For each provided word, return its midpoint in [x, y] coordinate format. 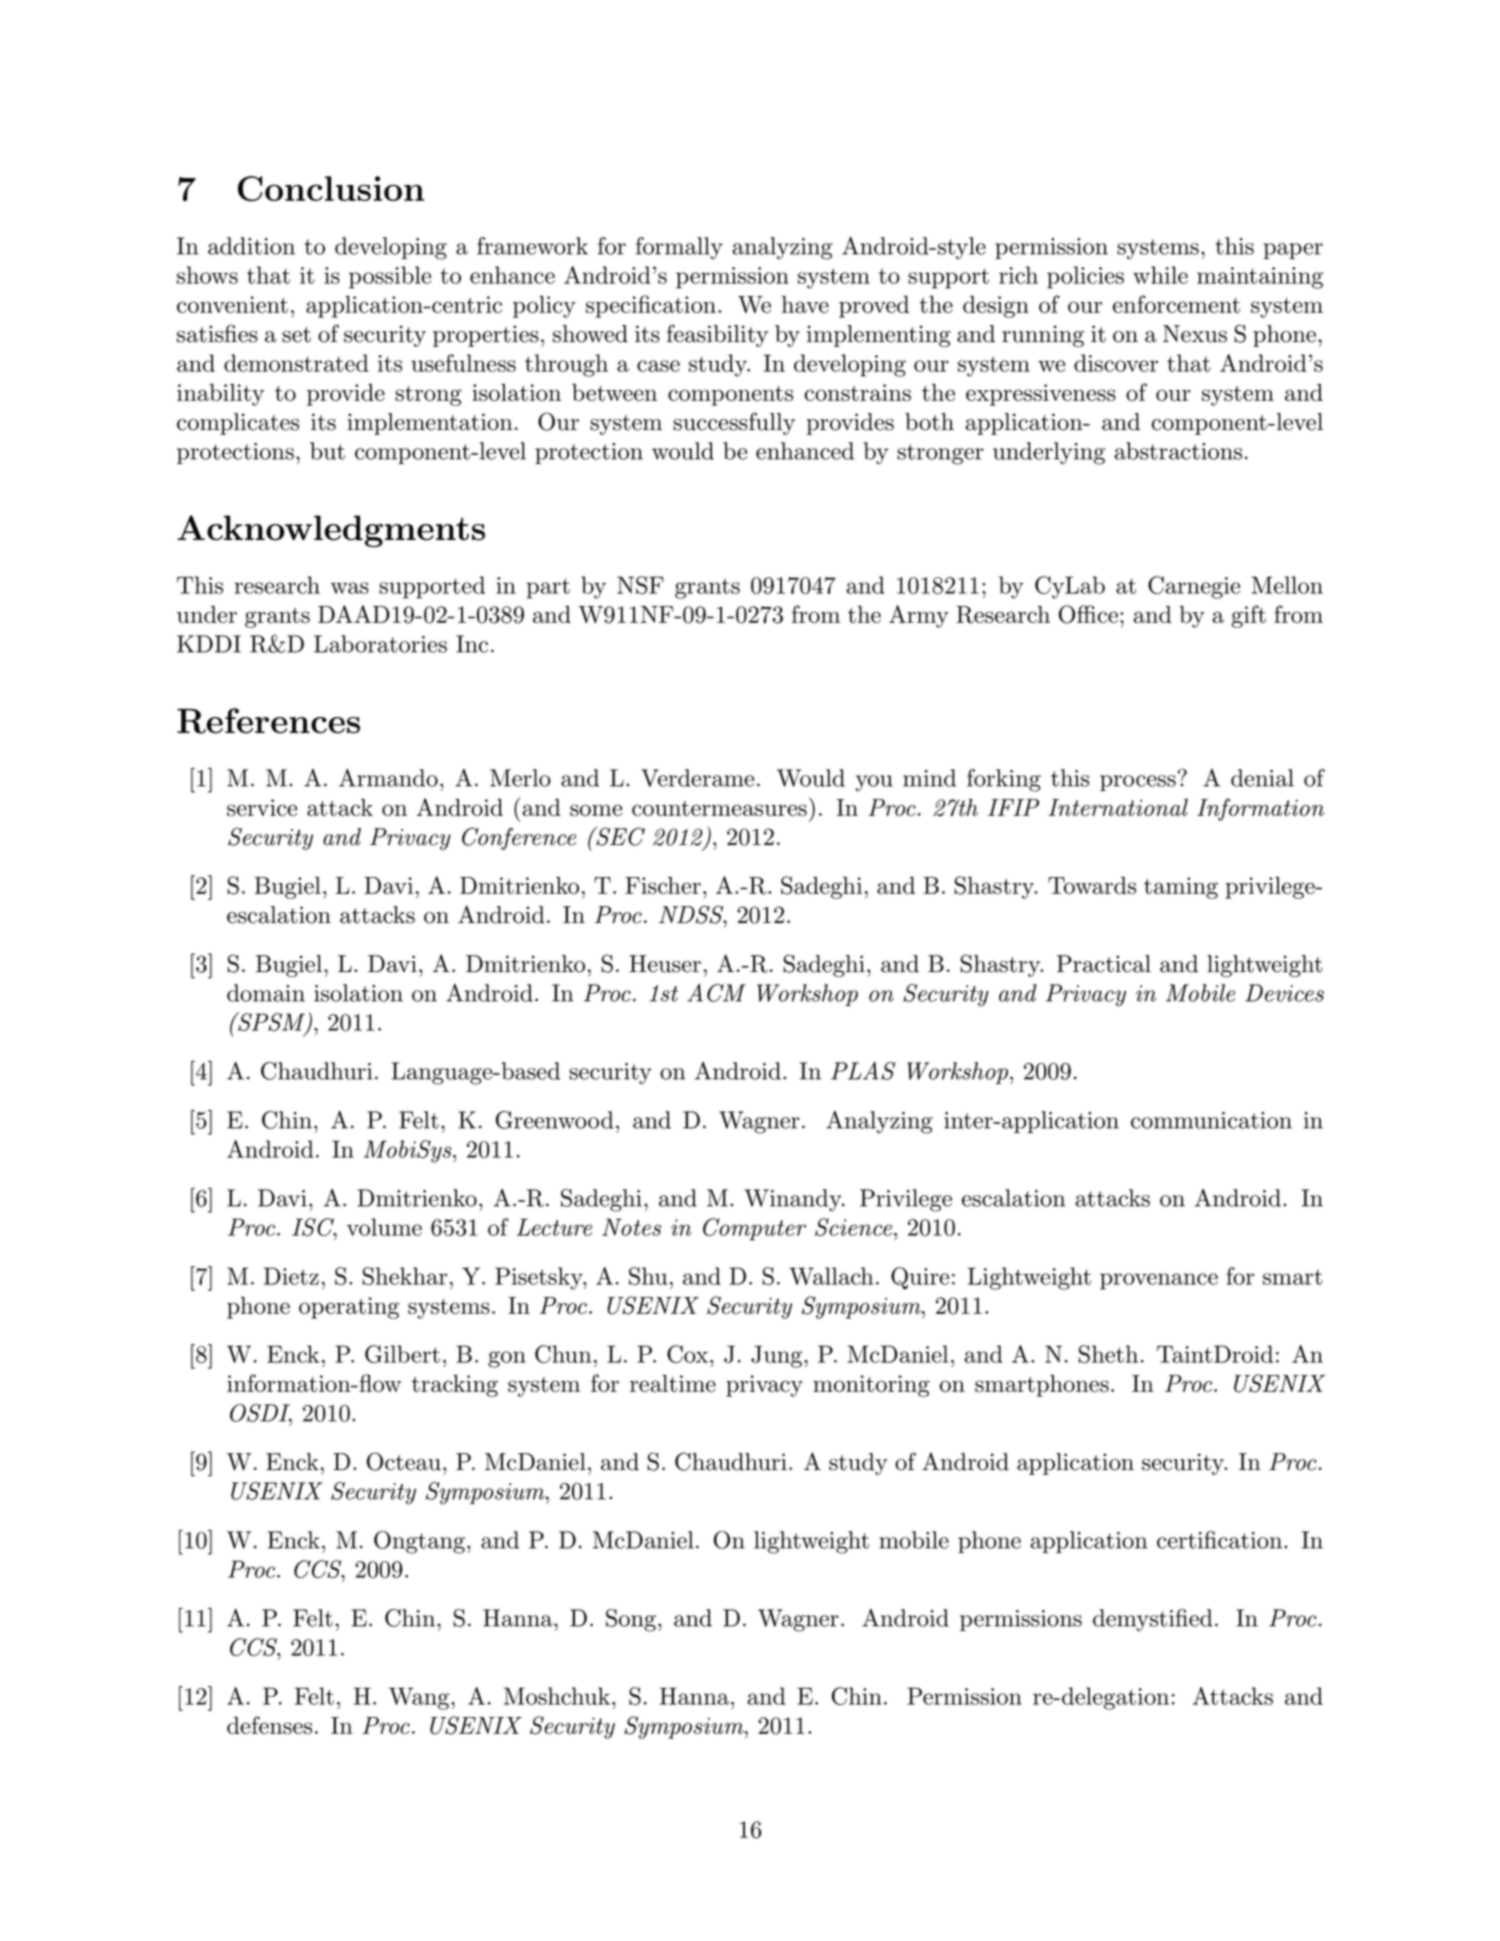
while [1160, 275]
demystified [1153, 1620]
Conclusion [331, 188]
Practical [1104, 964]
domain [266, 993]
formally [679, 248]
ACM [716, 993]
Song [631, 1620]
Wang [420, 1698]
